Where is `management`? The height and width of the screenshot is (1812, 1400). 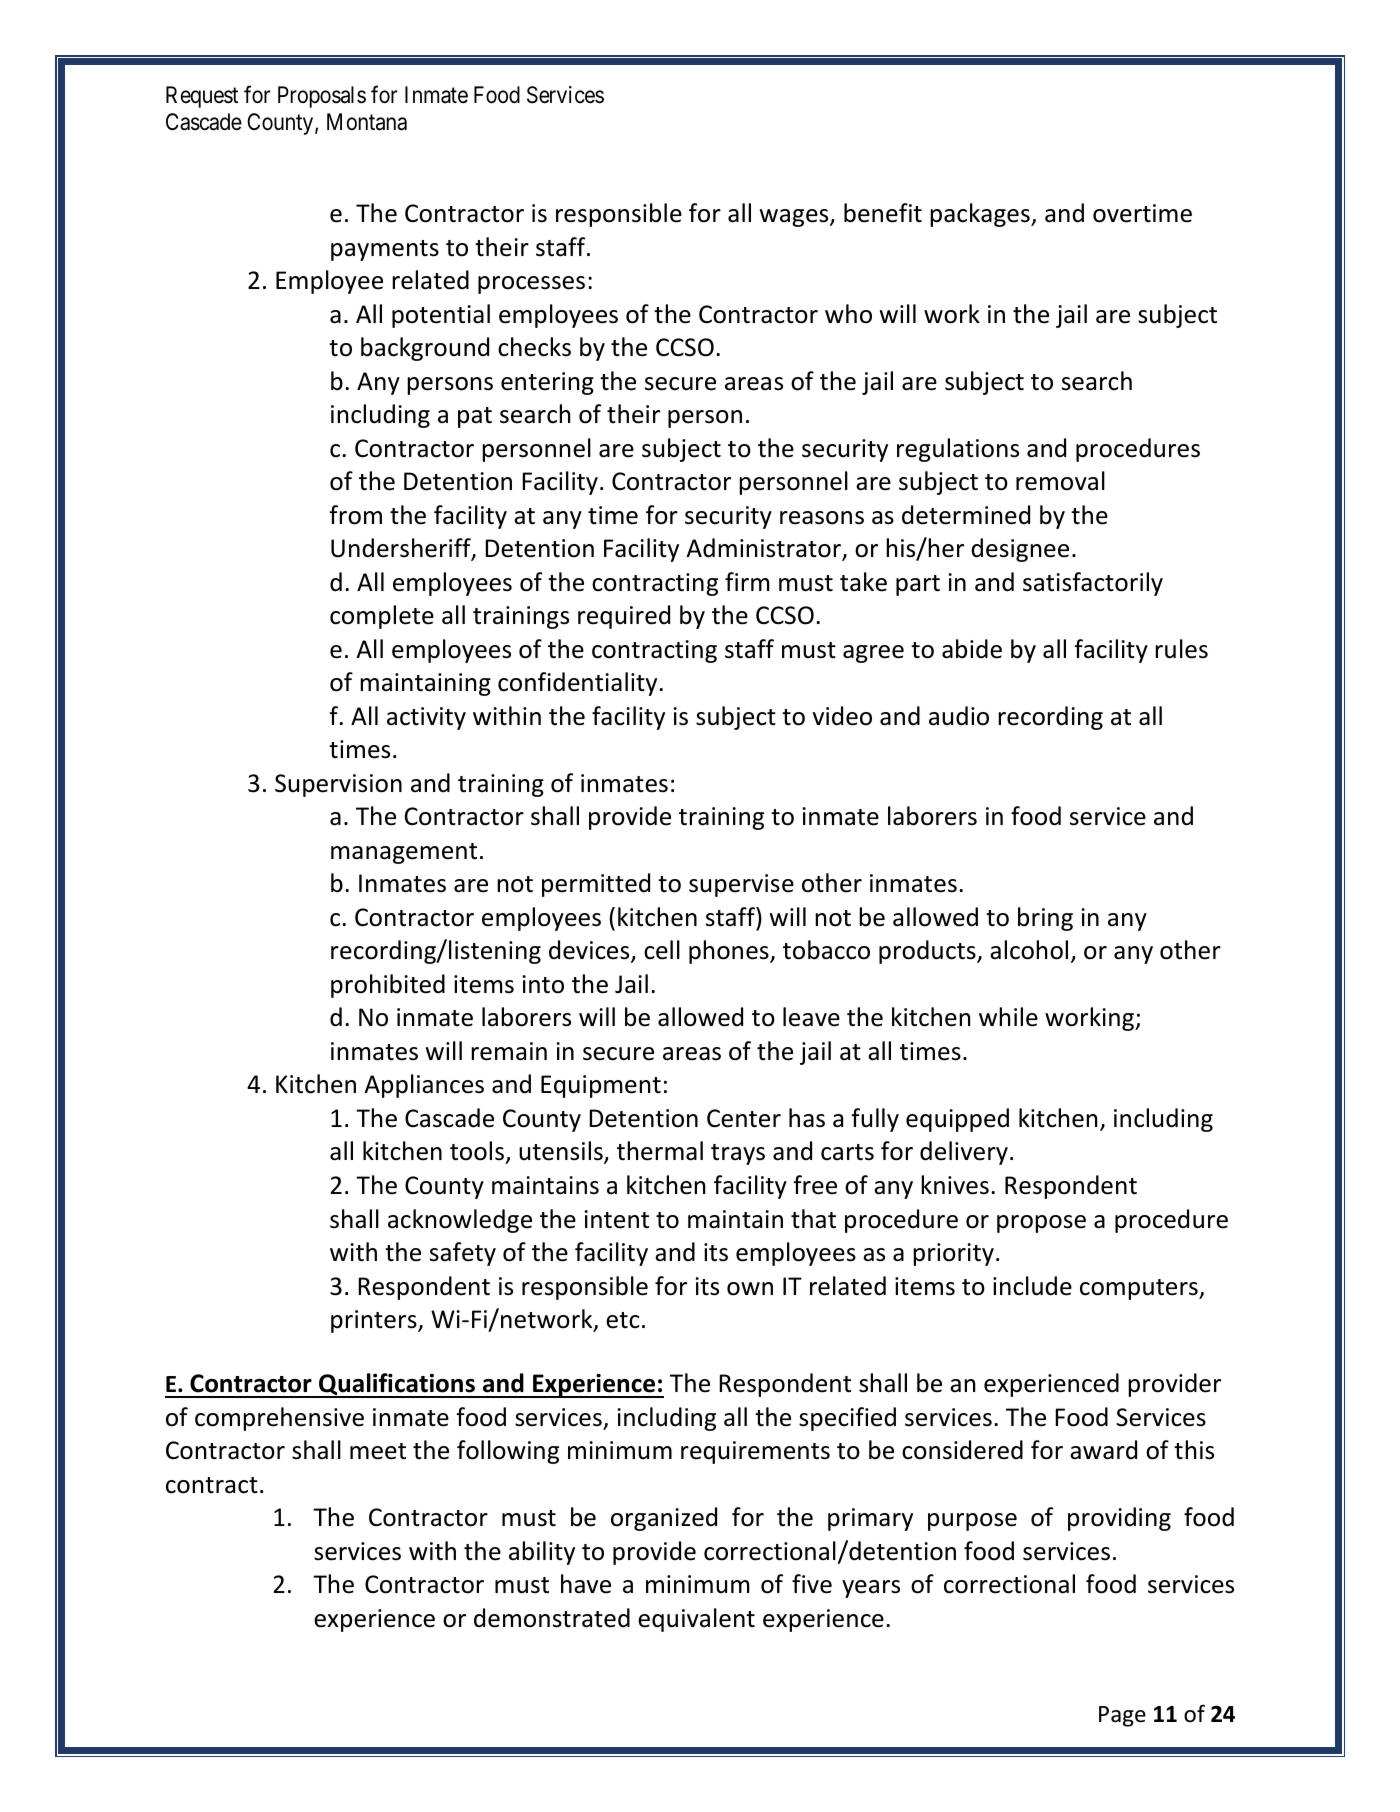
management is located at coordinates (404, 853).
